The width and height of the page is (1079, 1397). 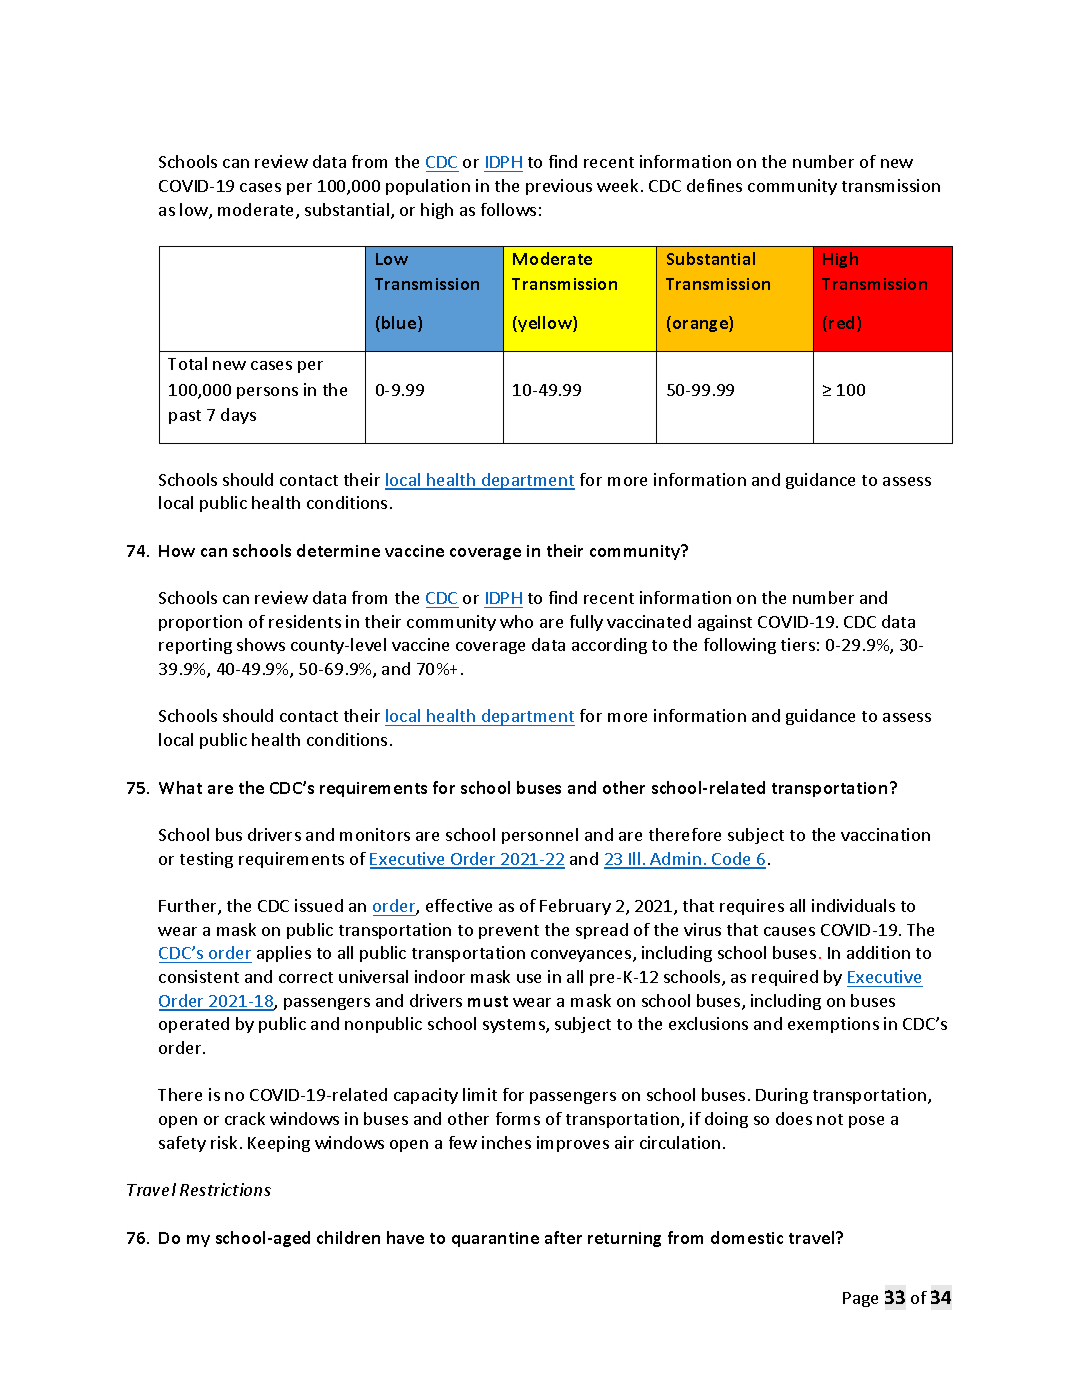 What do you see at coordinates (180, 787) in the page?
I see `What` at bounding box center [180, 787].
